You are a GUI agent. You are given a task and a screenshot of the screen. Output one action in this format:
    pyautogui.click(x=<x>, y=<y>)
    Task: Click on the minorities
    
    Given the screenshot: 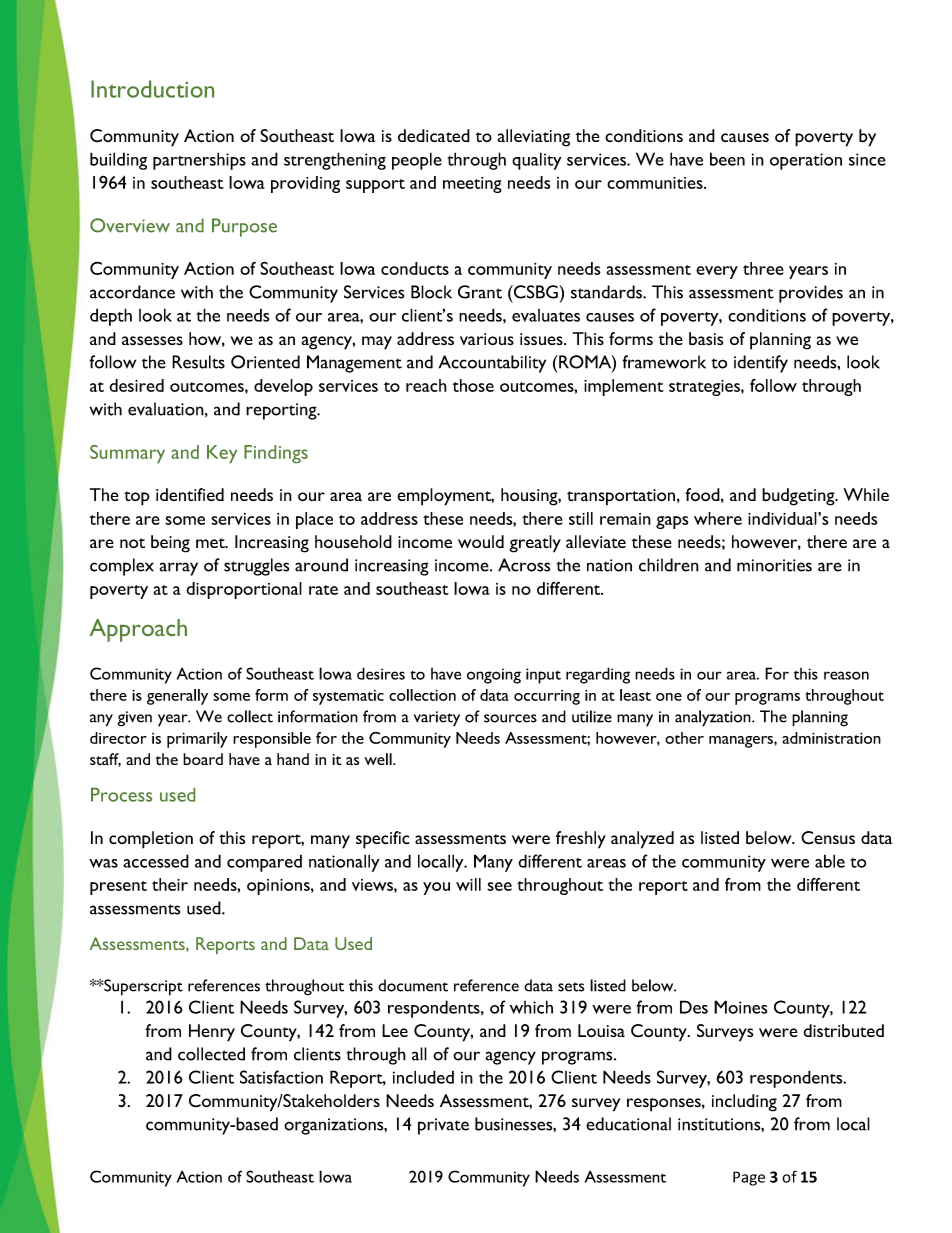 What is the action you would take?
    pyautogui.click(x=774, y=565)
